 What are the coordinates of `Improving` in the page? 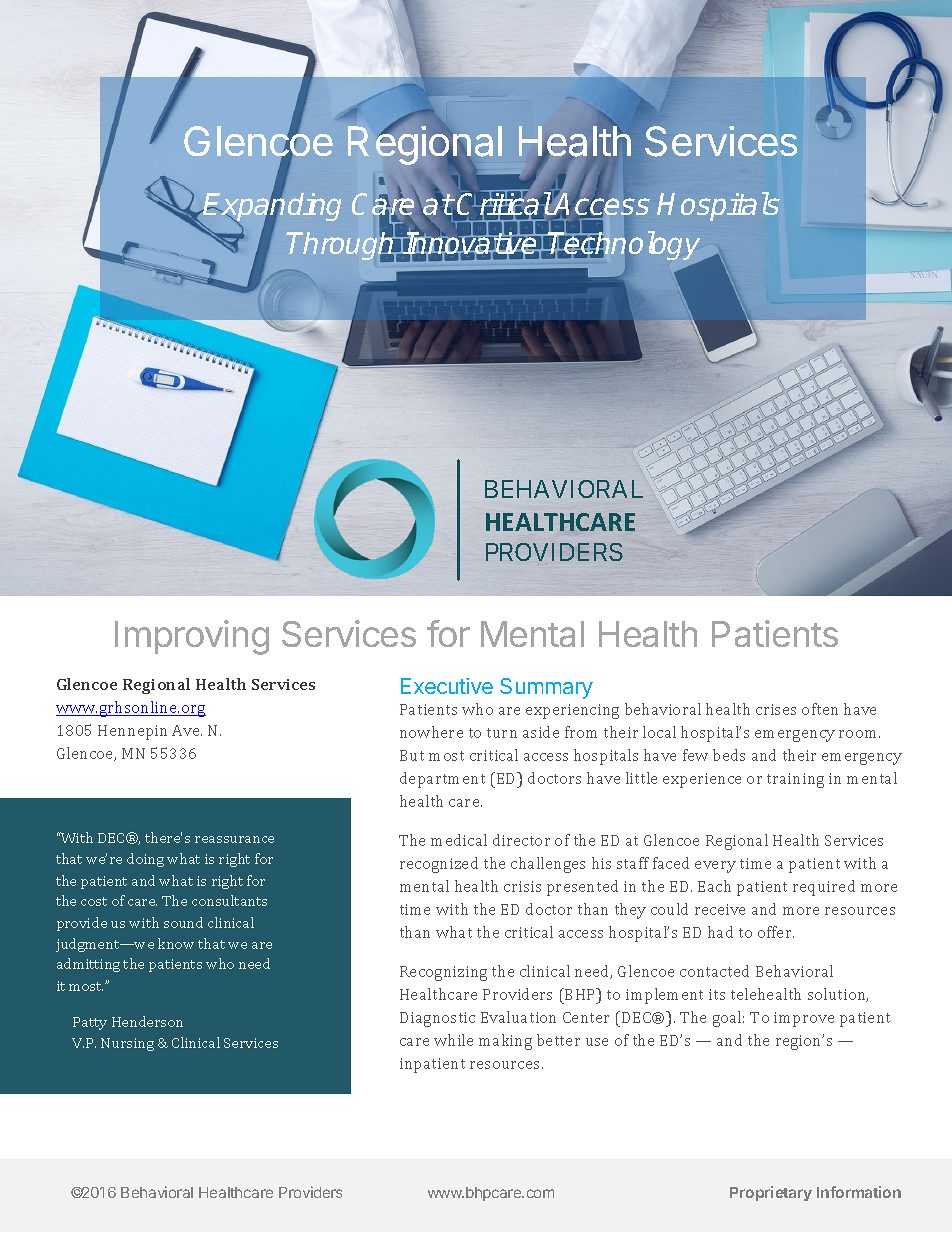 It's located at (192, 637).
